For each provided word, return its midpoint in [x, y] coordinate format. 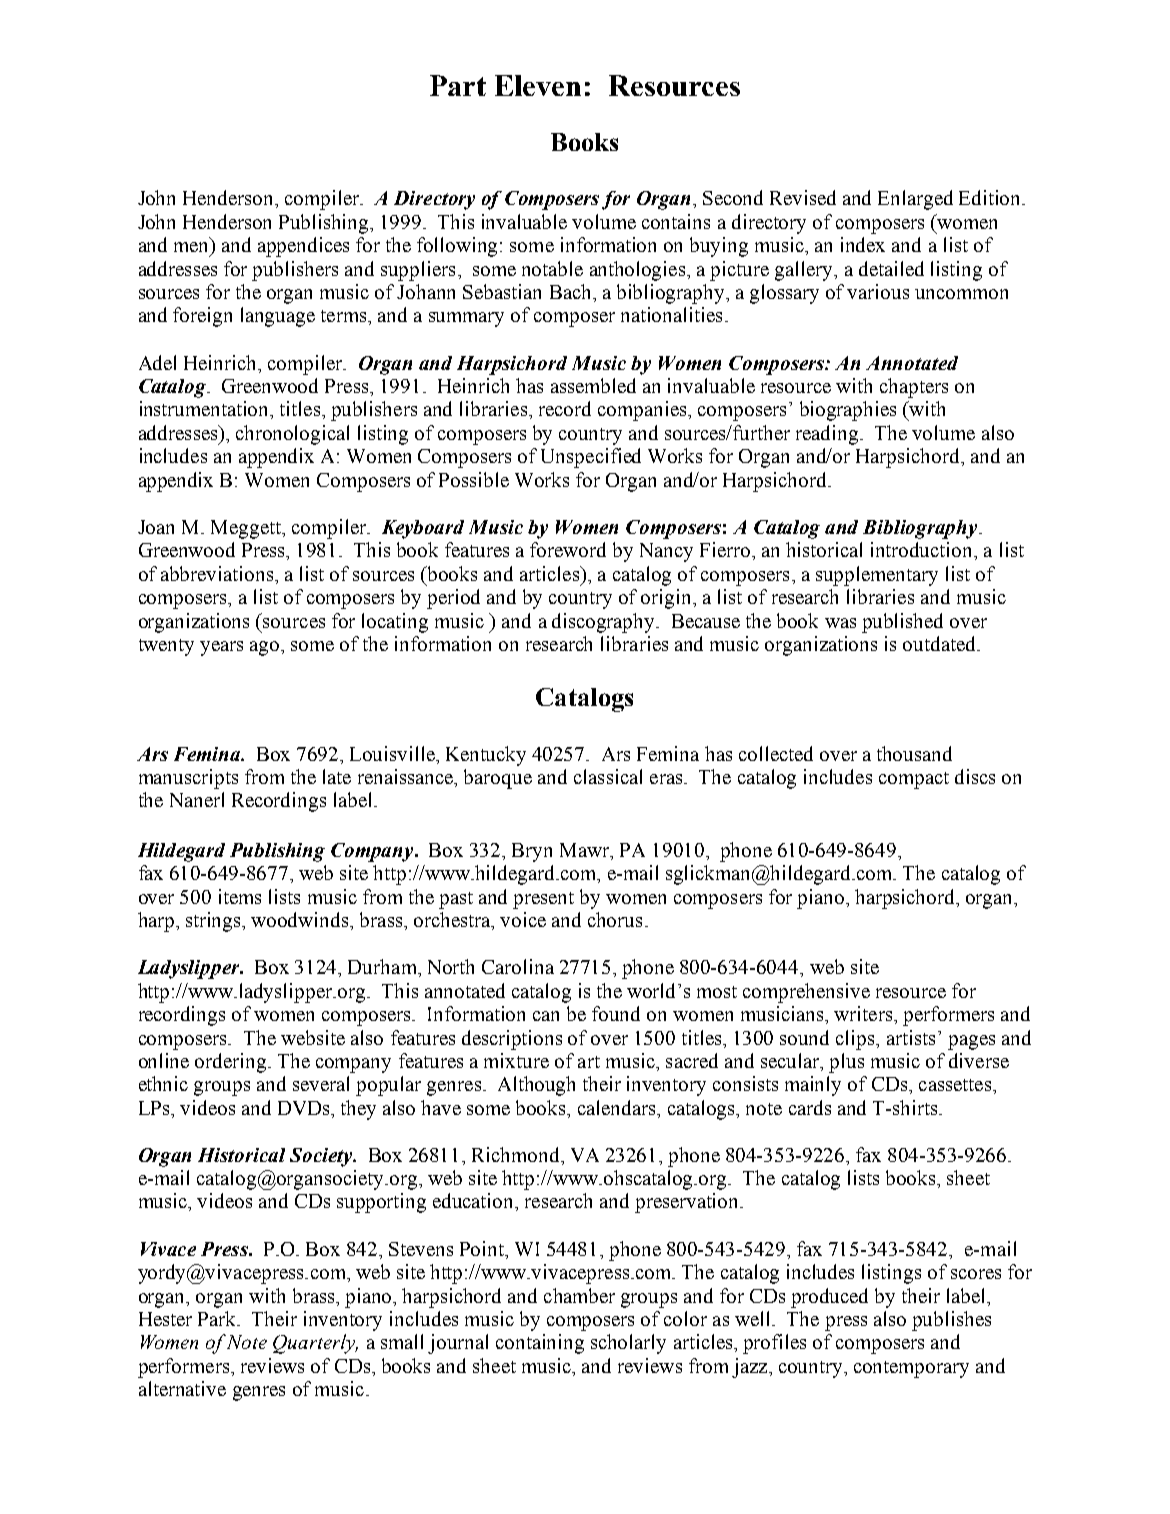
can [546, 1016]
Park [218, 1318]
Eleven [538, 85]
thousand [914, 753]
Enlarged [915, 200]
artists [911, 1037]
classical [608, 776]
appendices [303, 247]
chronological [292, 435]
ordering [232, 1063]
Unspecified [591, 458]
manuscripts [188, 779]
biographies [848, 411]
